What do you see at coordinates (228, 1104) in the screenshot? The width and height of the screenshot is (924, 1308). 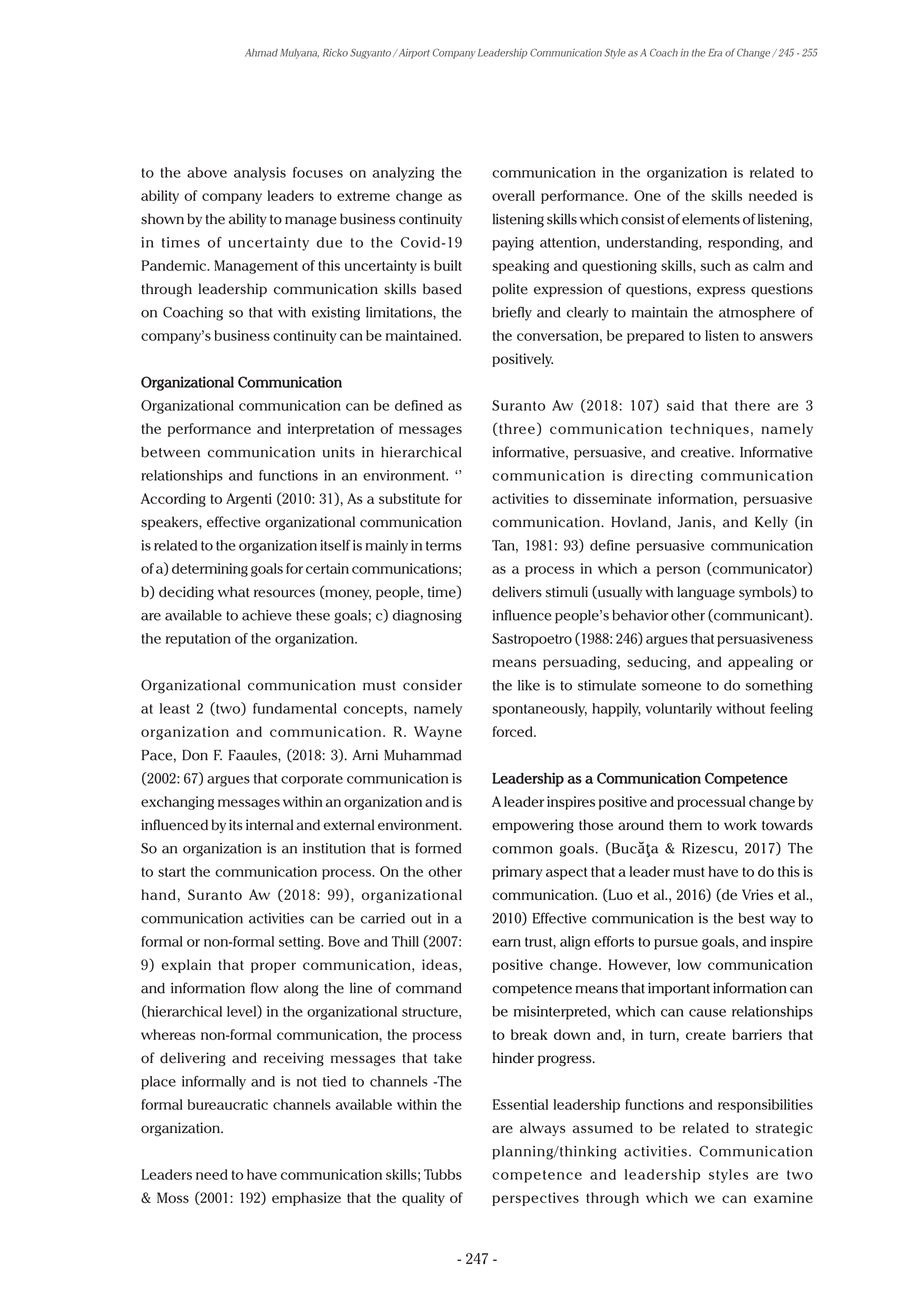 I see `bureaucratic` at bounding box center [228, 1104].
